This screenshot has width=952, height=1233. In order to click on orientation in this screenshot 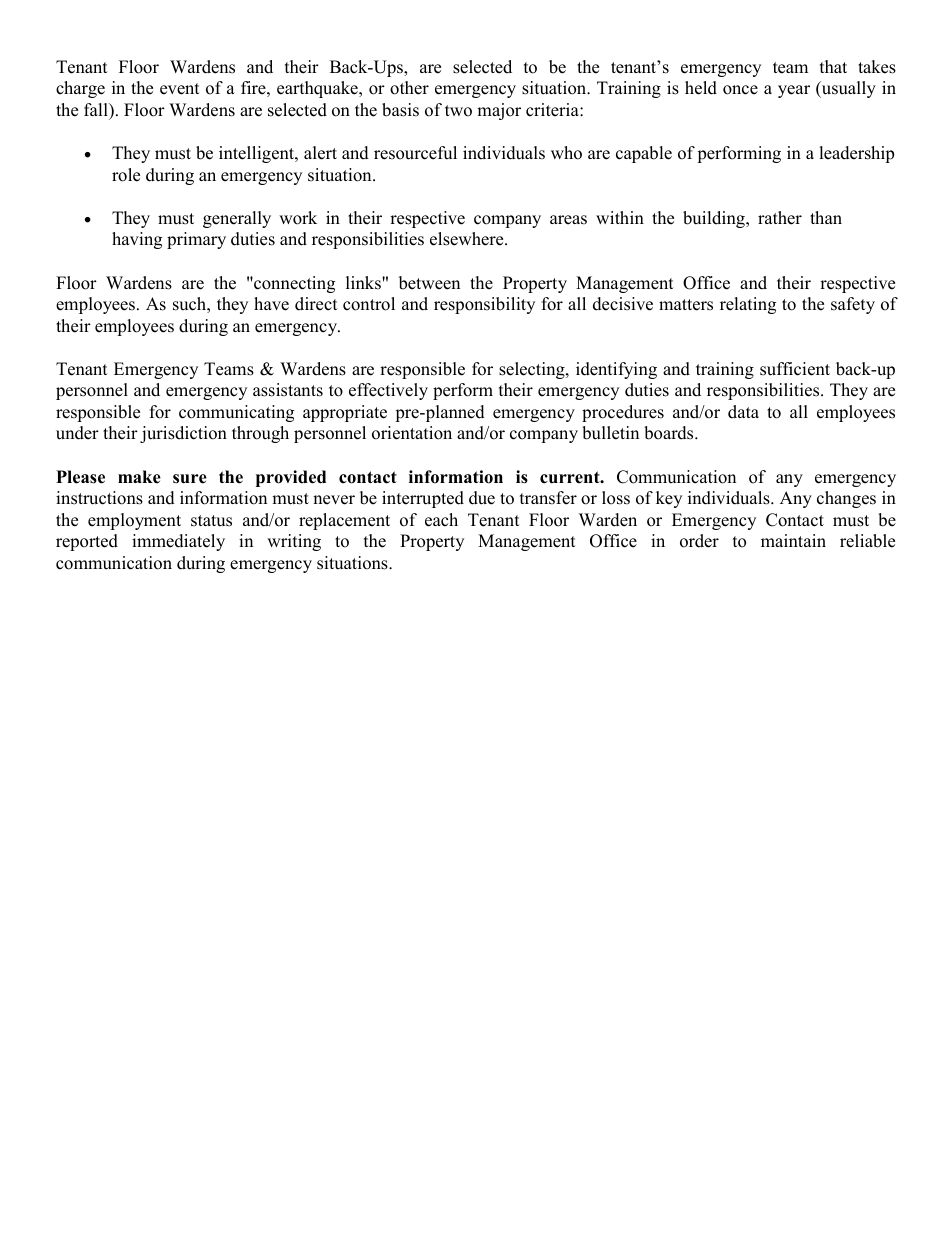, I will do `click(412, 433)`.
